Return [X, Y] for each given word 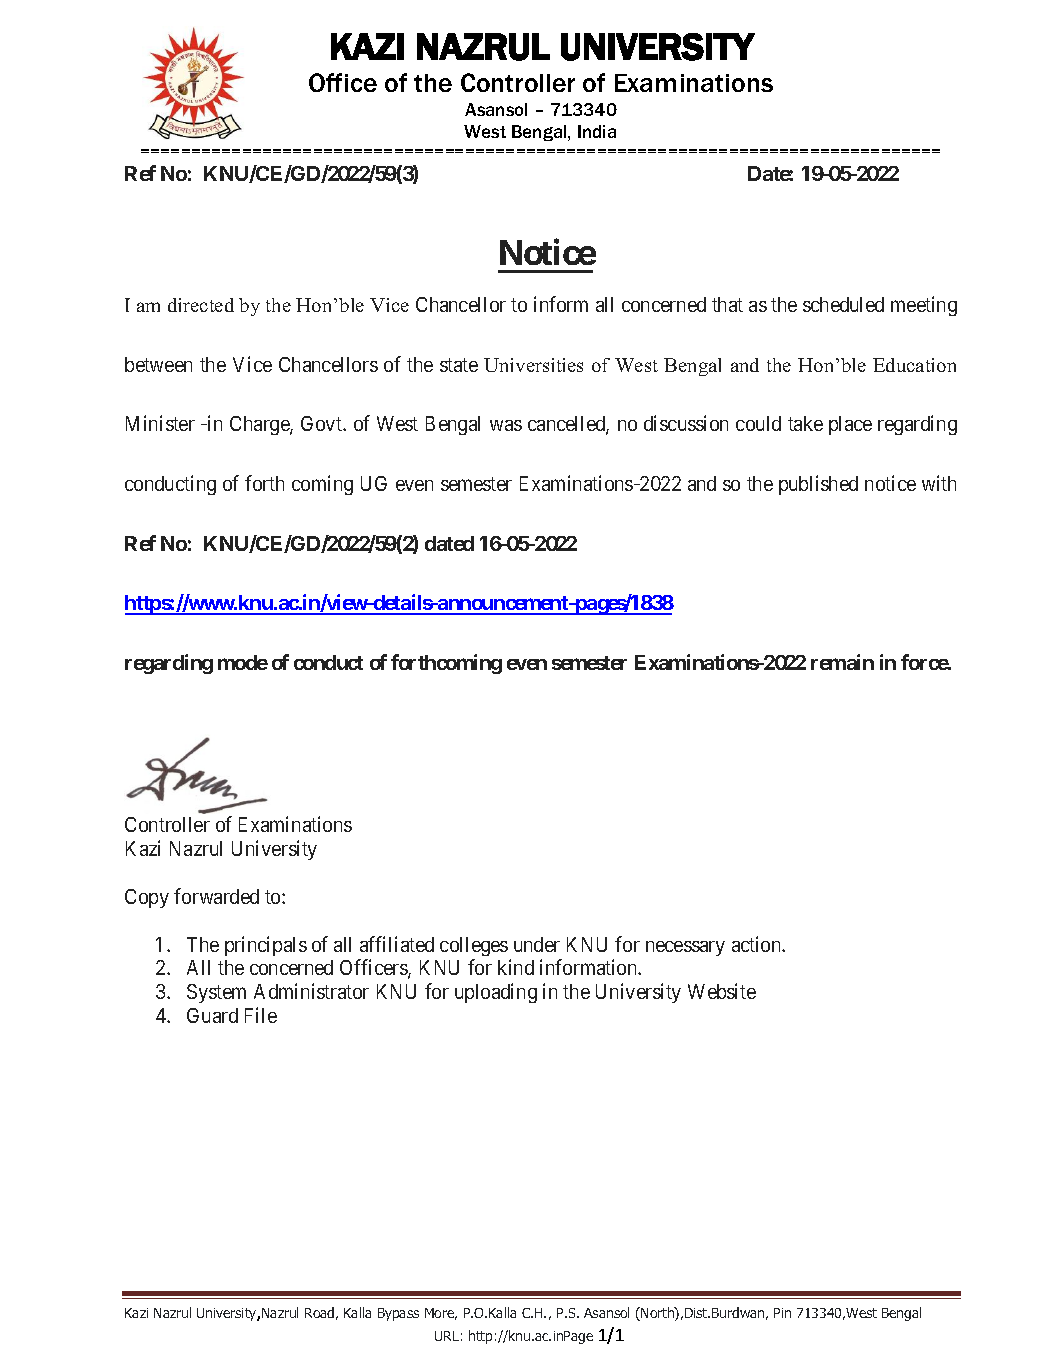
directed [201, 305]
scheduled [843, 304]
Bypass [398, 1314]
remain [842, 662]
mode [243, 662]
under [537, 944]
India [597, 131]
